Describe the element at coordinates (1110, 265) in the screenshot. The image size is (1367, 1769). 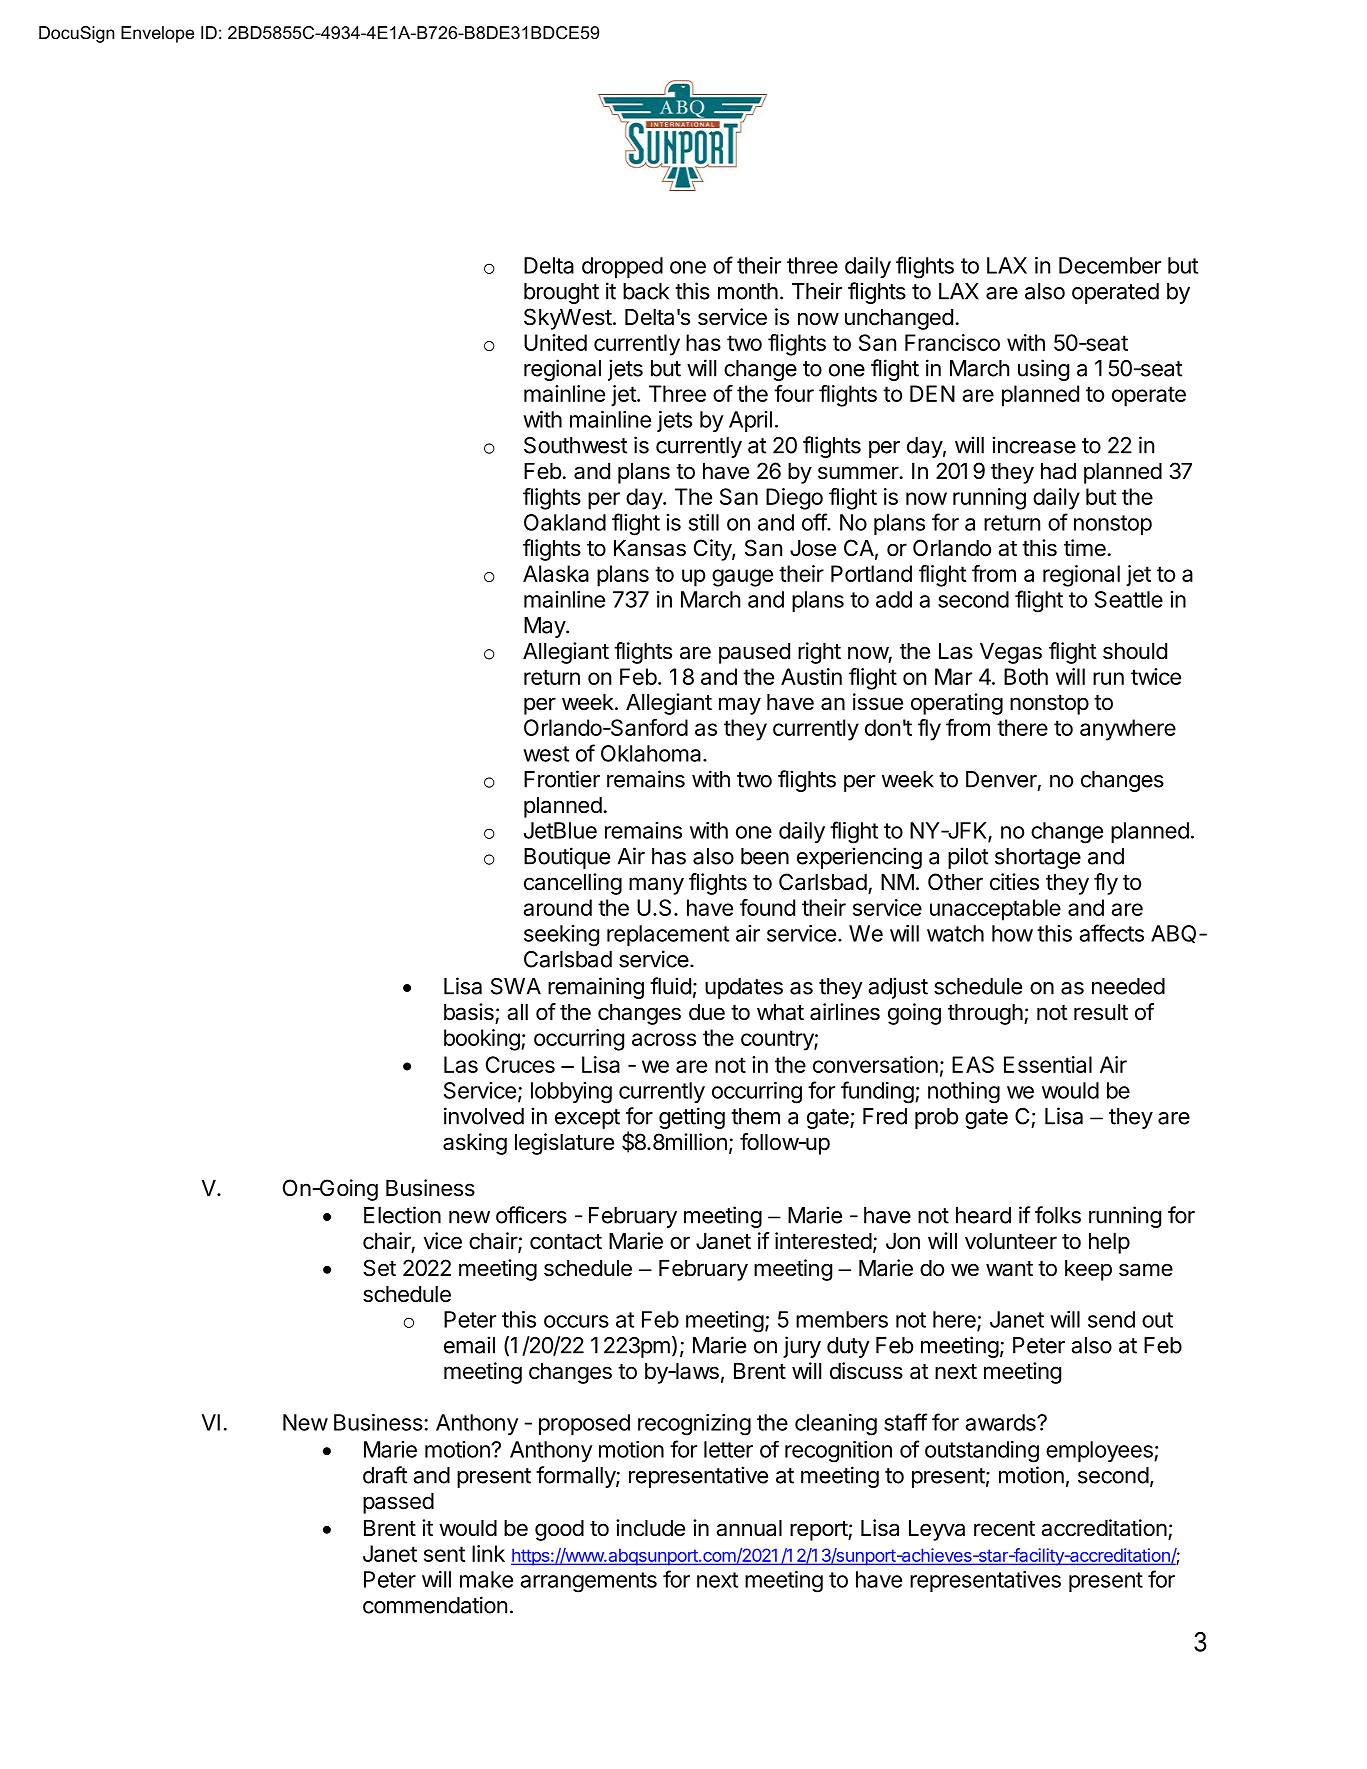
I see `December` at that location.
